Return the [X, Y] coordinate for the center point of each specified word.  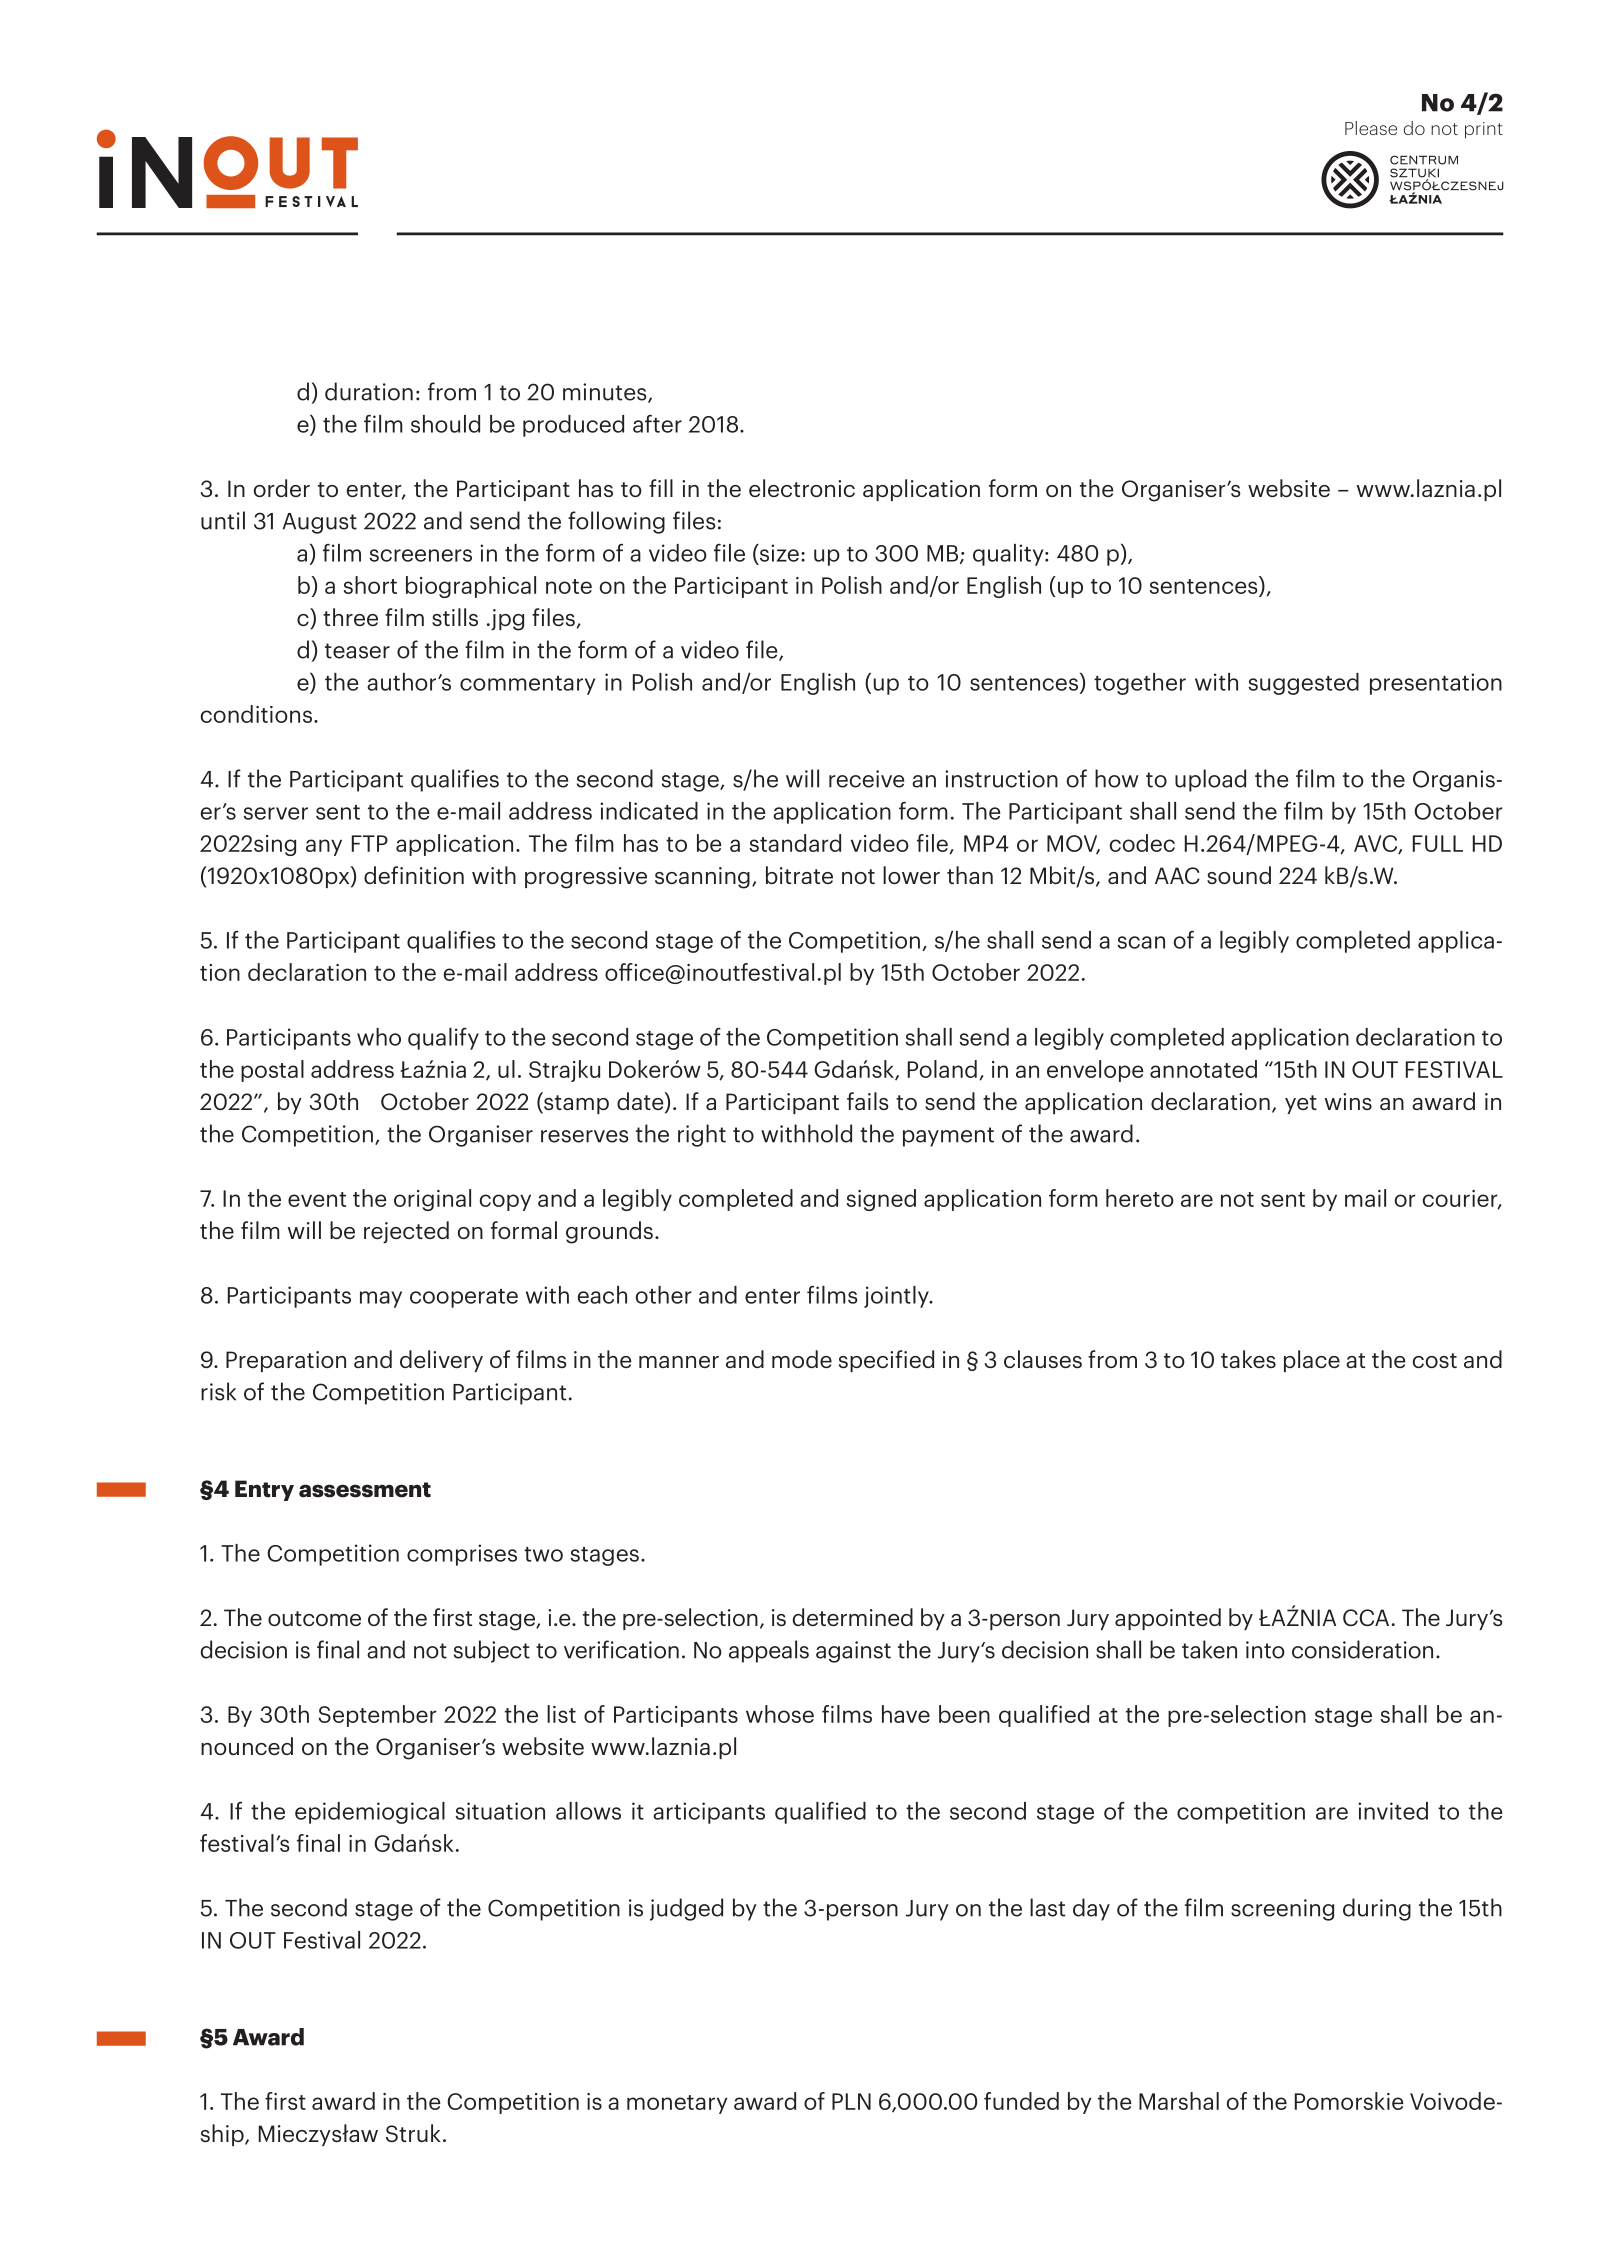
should [445, 424]
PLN [851, 2101]
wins [1348, 1101]
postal [272, 1071]
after [657, 424]
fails [868, 1101]
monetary [677, 2104]
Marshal [1179, 2101]
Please [1371, 128]
